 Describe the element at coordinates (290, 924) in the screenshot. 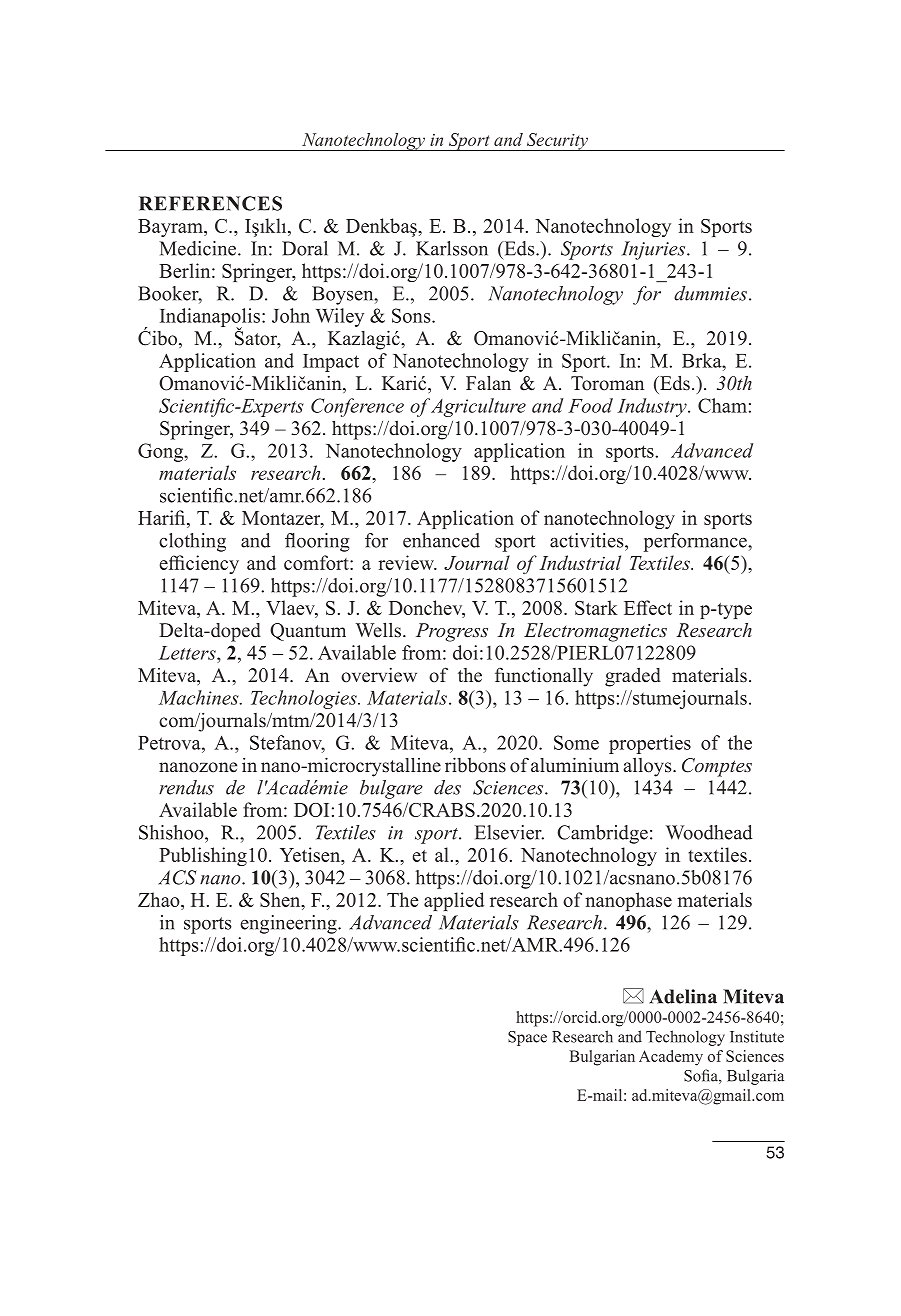

I see `engineering` at that location.
